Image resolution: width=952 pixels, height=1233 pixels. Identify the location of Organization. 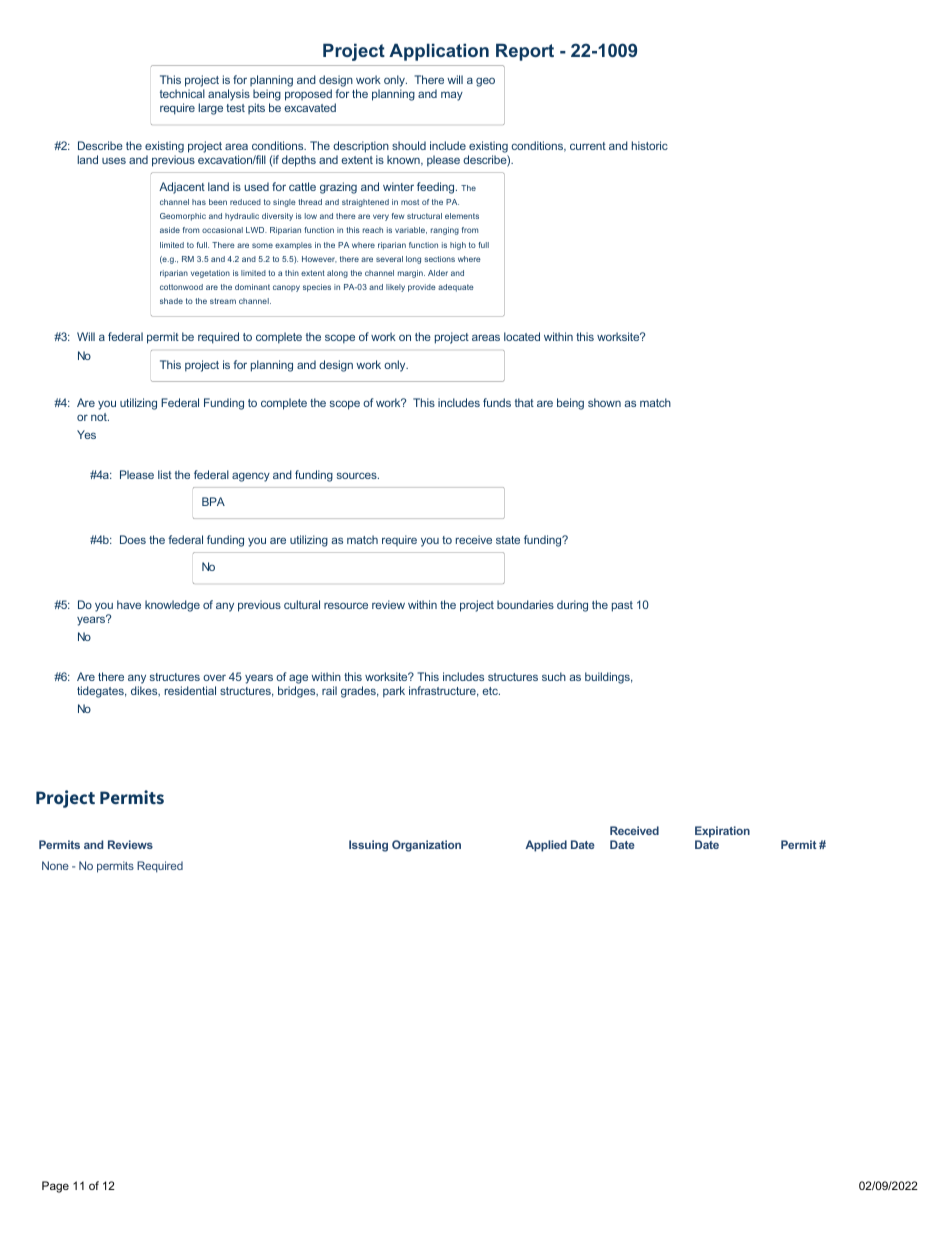
(426, 846).
